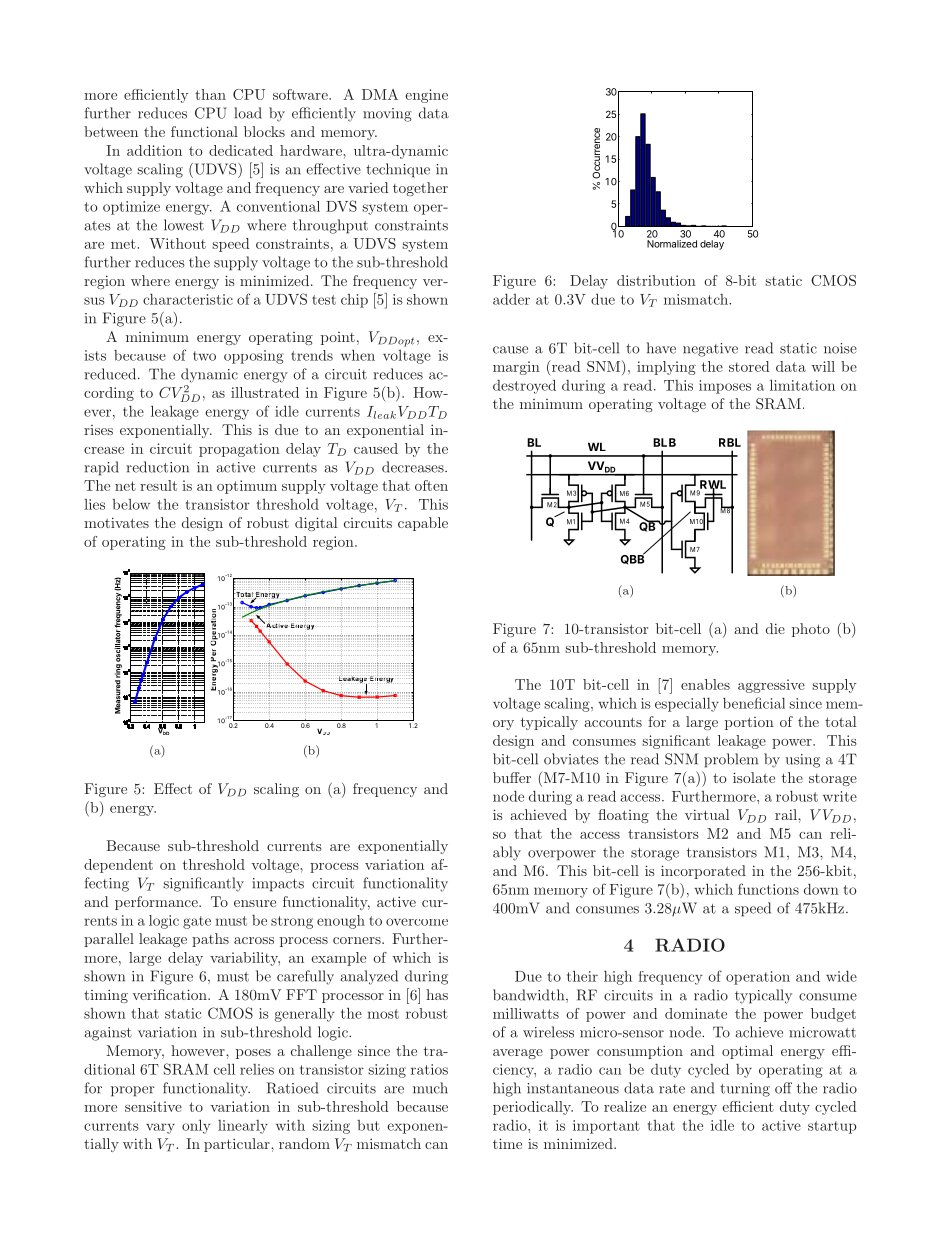  I want to click on much, so click(430, 1088).
